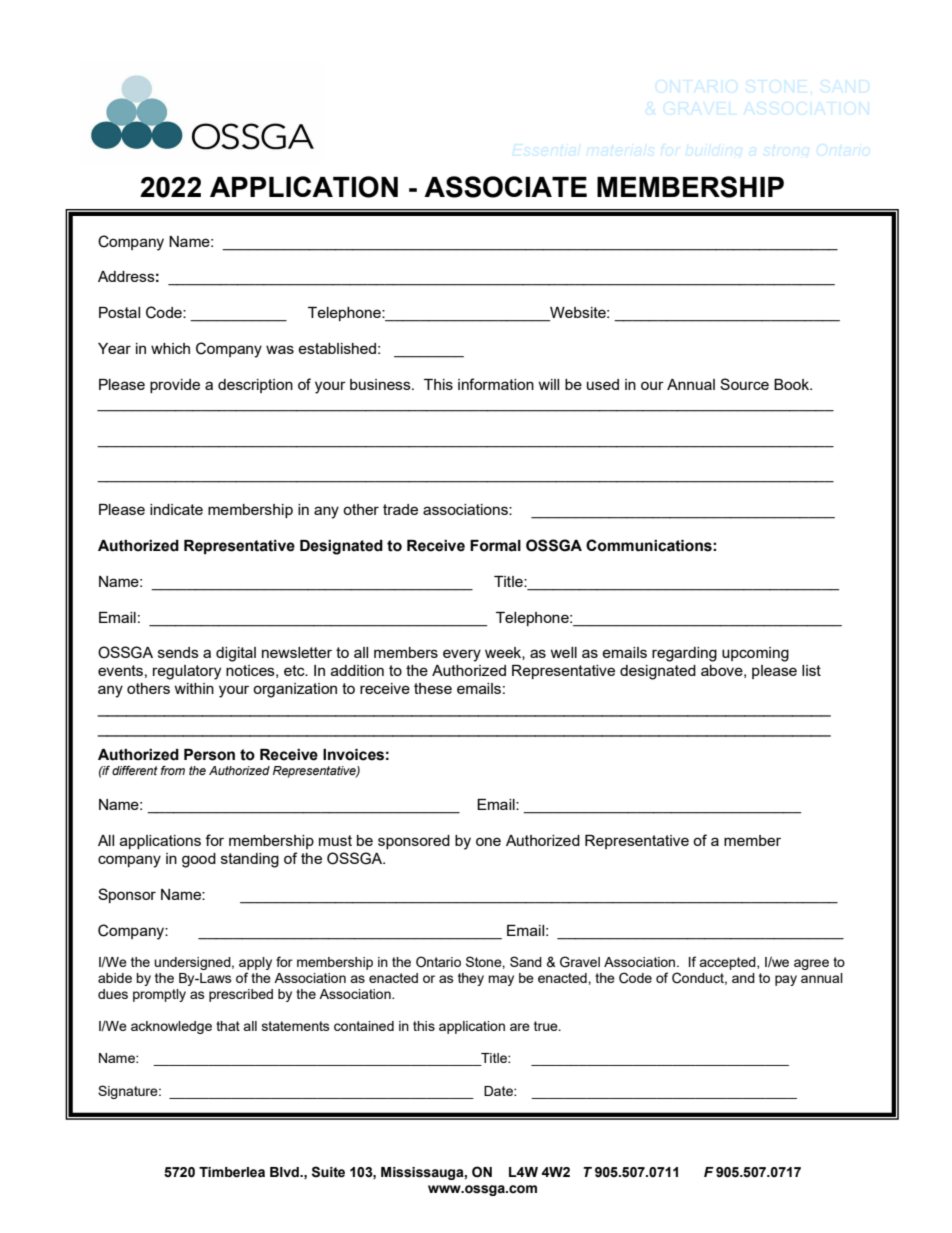 Image resolution: width=952 pixels, height=1233 pixels. What do you see at coordinates (285, 1172) in the screenshot?
I see `Blvd` at bounding box center [285, 1172].
